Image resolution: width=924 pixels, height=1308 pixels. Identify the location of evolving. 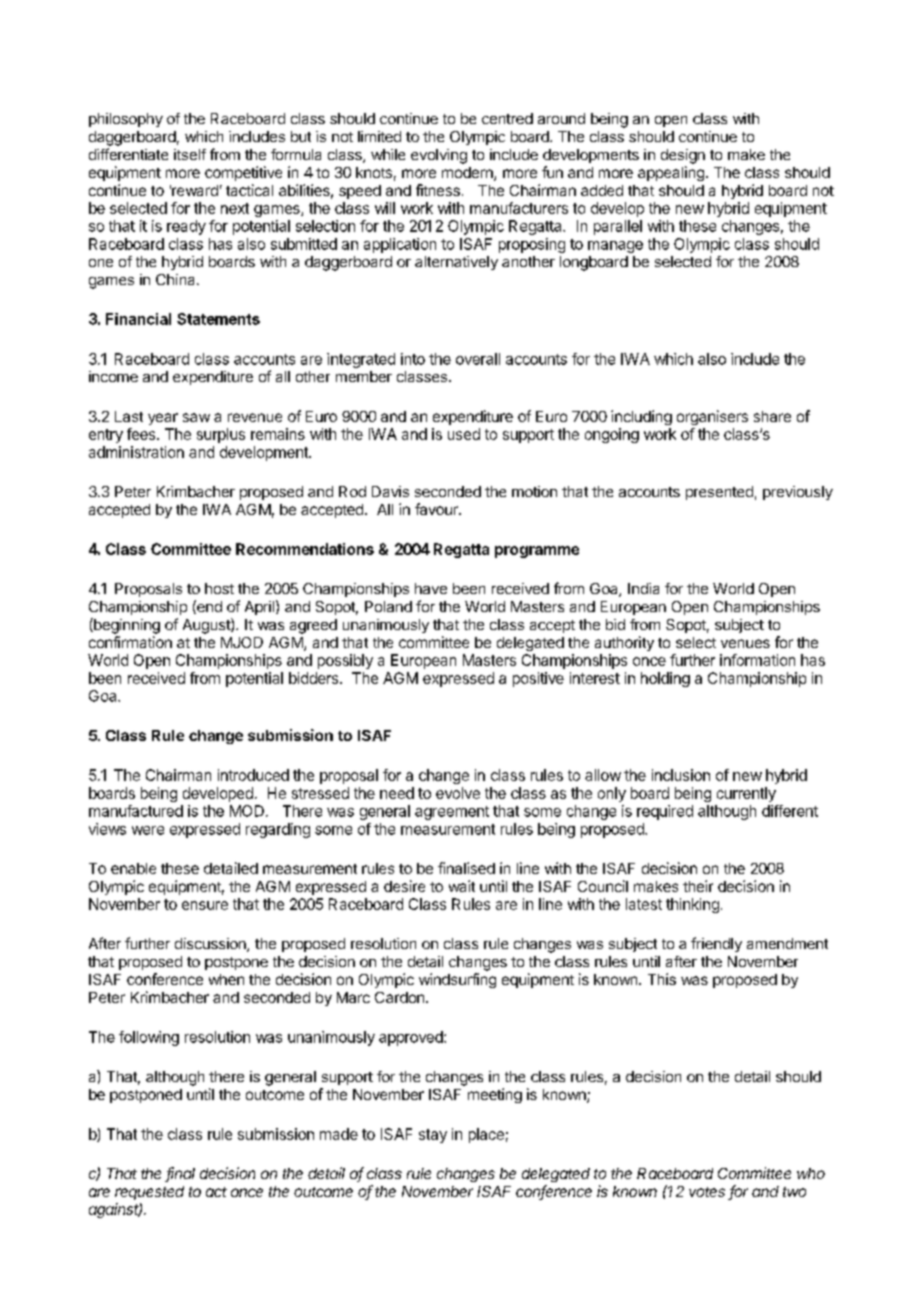
(439, 156).
